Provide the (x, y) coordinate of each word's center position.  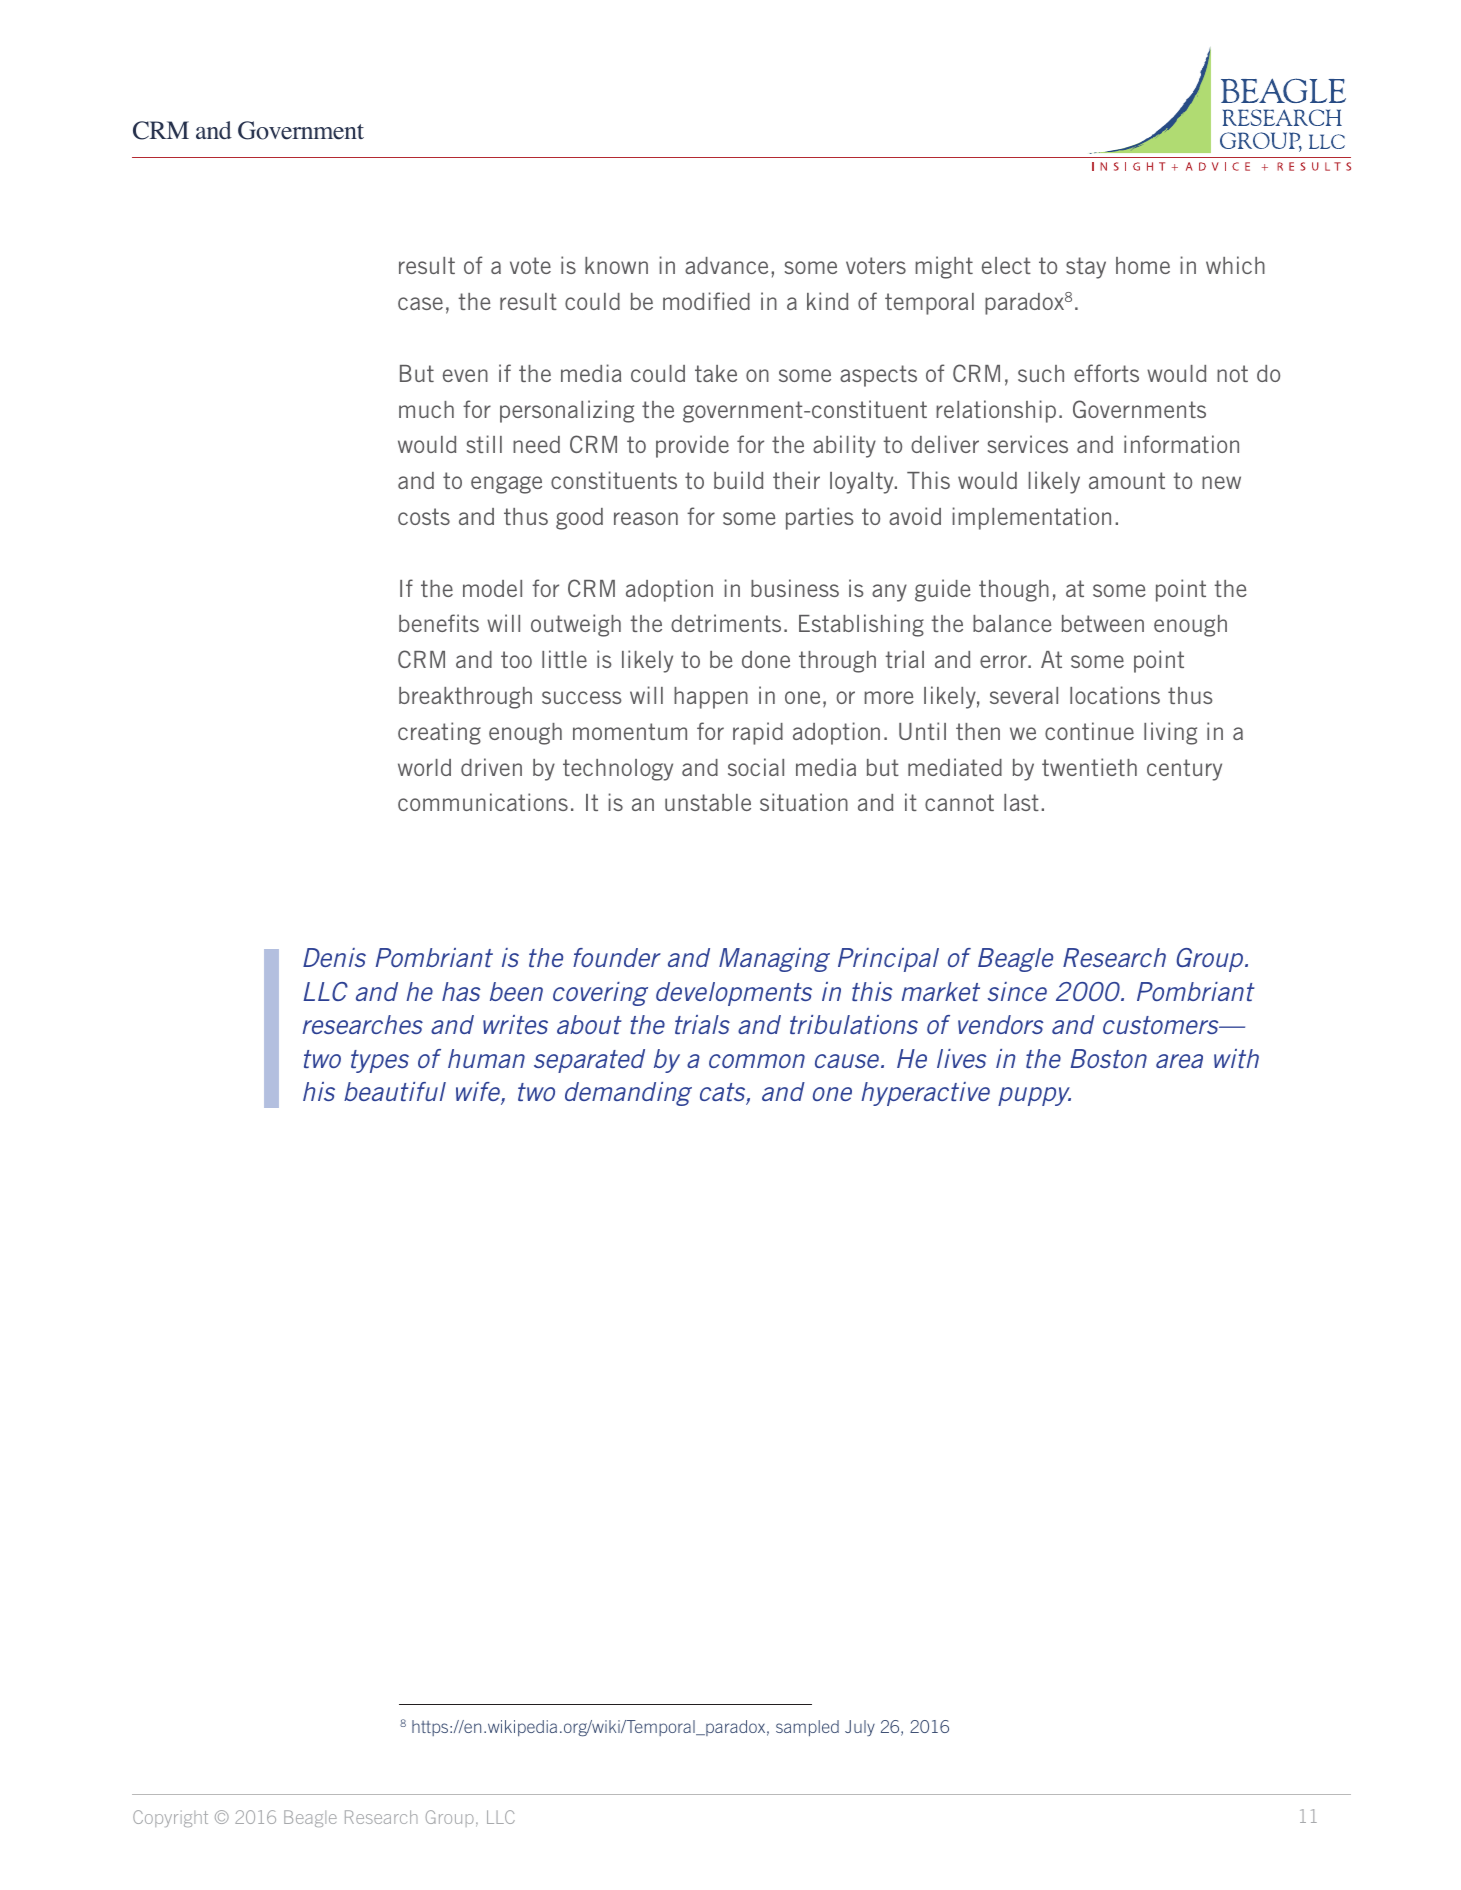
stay (1086, 268)
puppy (1034, 1096)
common (757, 1061)
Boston (1108, 1058)
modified (706, 301)
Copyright (170, 1818)
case (420, 303)
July (860, 1728)
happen (711, 698)
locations (1115, 695)
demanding (628, 1094)
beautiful (395, 1091)
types (380, 1061)
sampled (807, 1728)
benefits (439, 623)
